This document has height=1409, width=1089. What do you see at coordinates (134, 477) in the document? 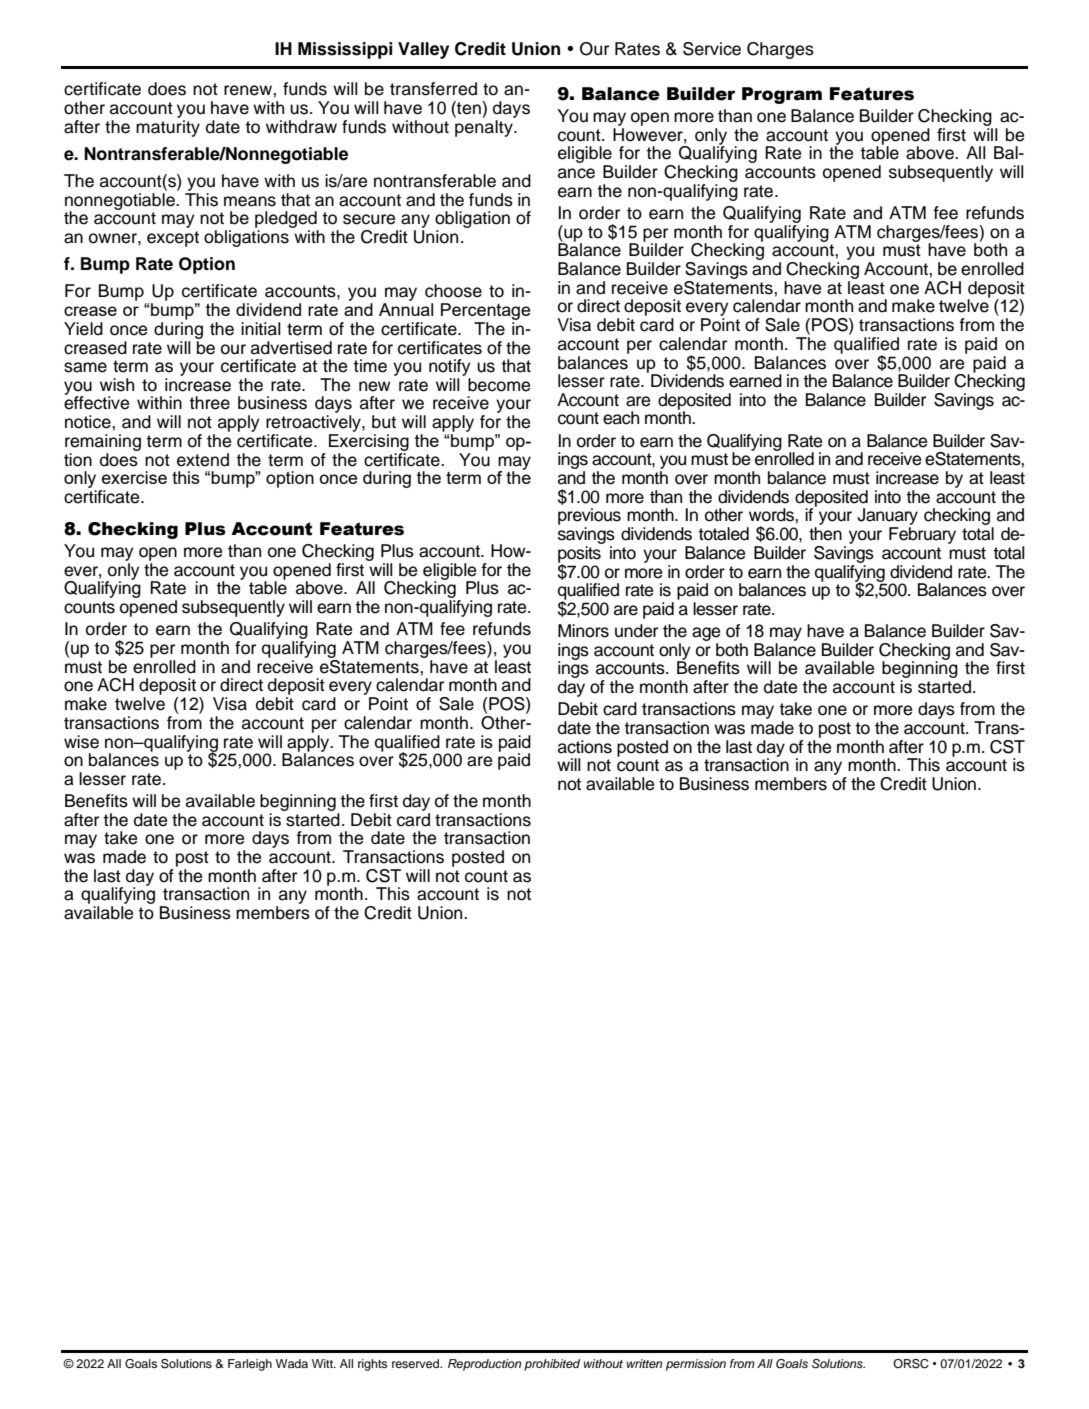
I see `exercise` at bounding box center [134, 477].
